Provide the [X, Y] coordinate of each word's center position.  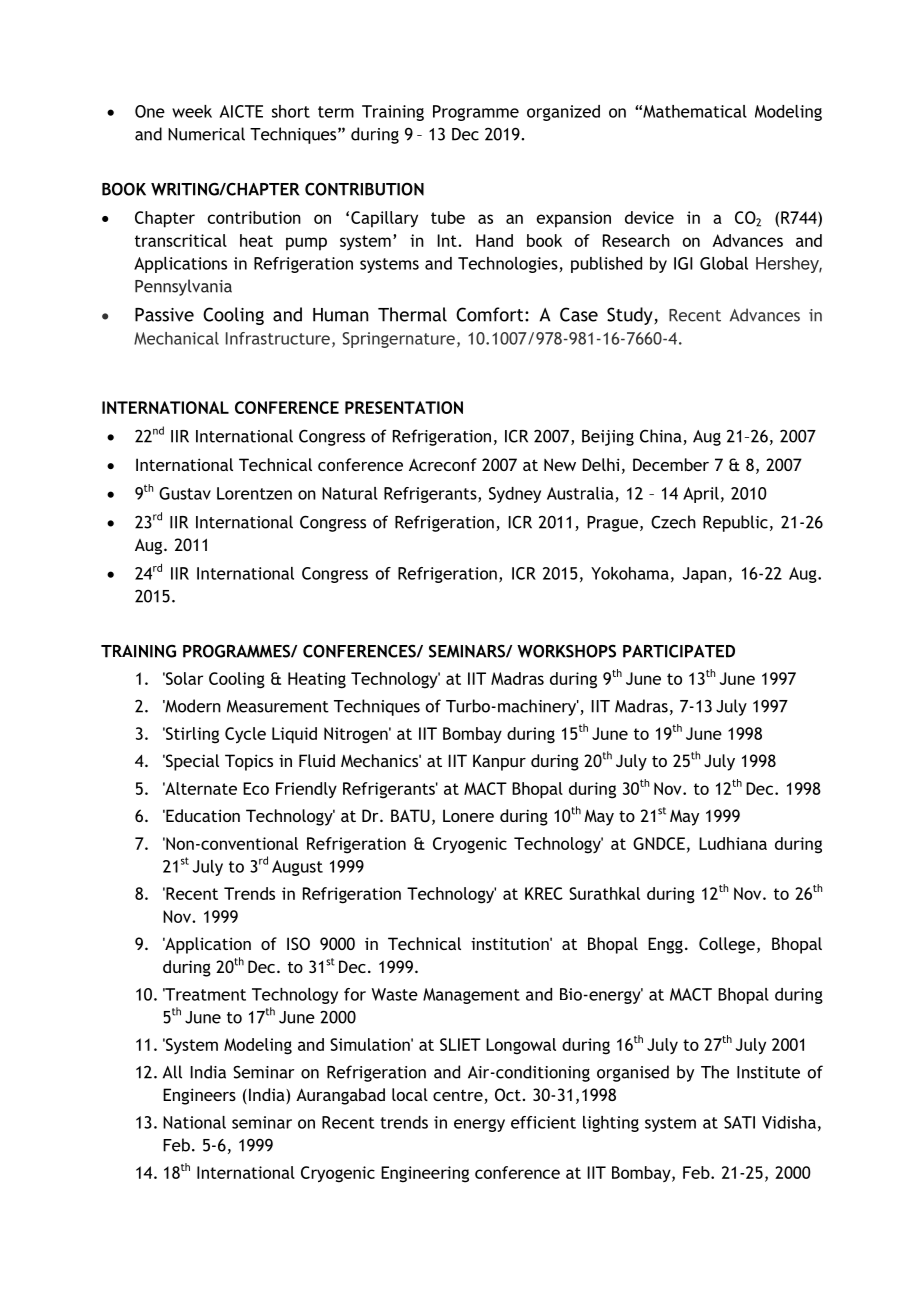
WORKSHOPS [566, 651]
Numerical [206, 134]
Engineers [199, 1096]
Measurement [278, 706]
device [649, 217]
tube [448, 217]
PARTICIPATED [679, 651]
